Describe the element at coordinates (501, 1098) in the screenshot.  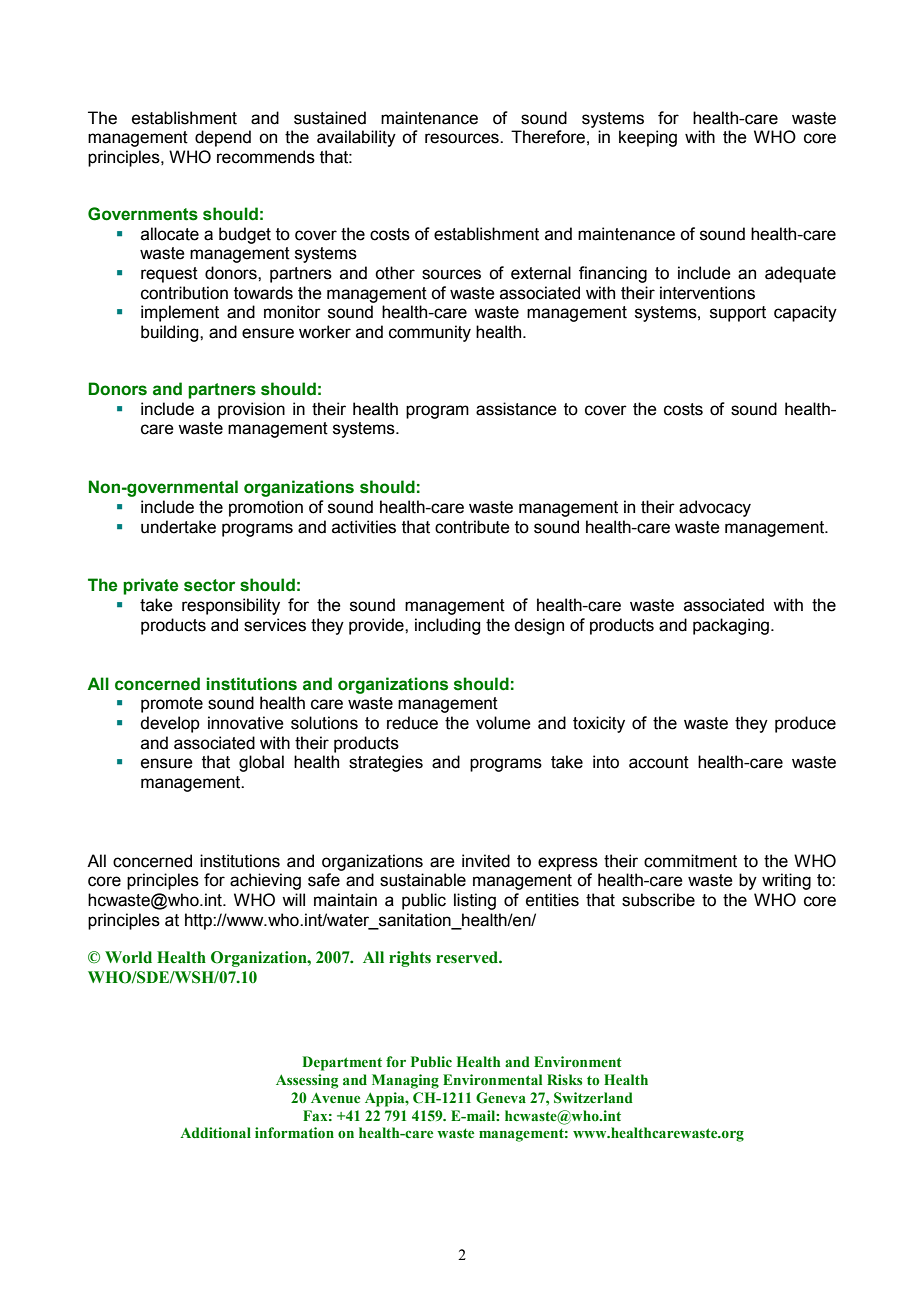
I see `Geneva` at that location.
